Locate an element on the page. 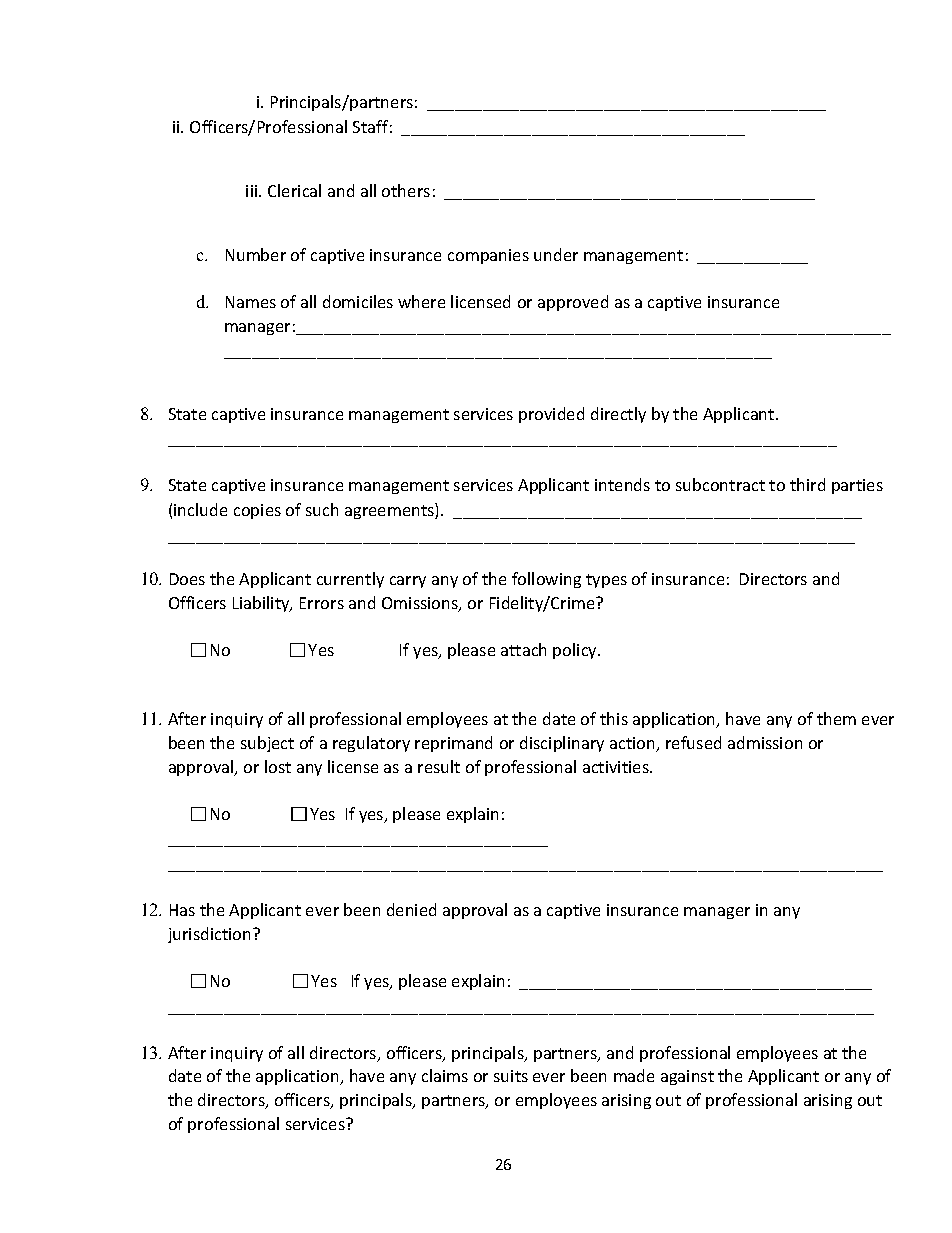  approved is located at coordinates (573, 303).
